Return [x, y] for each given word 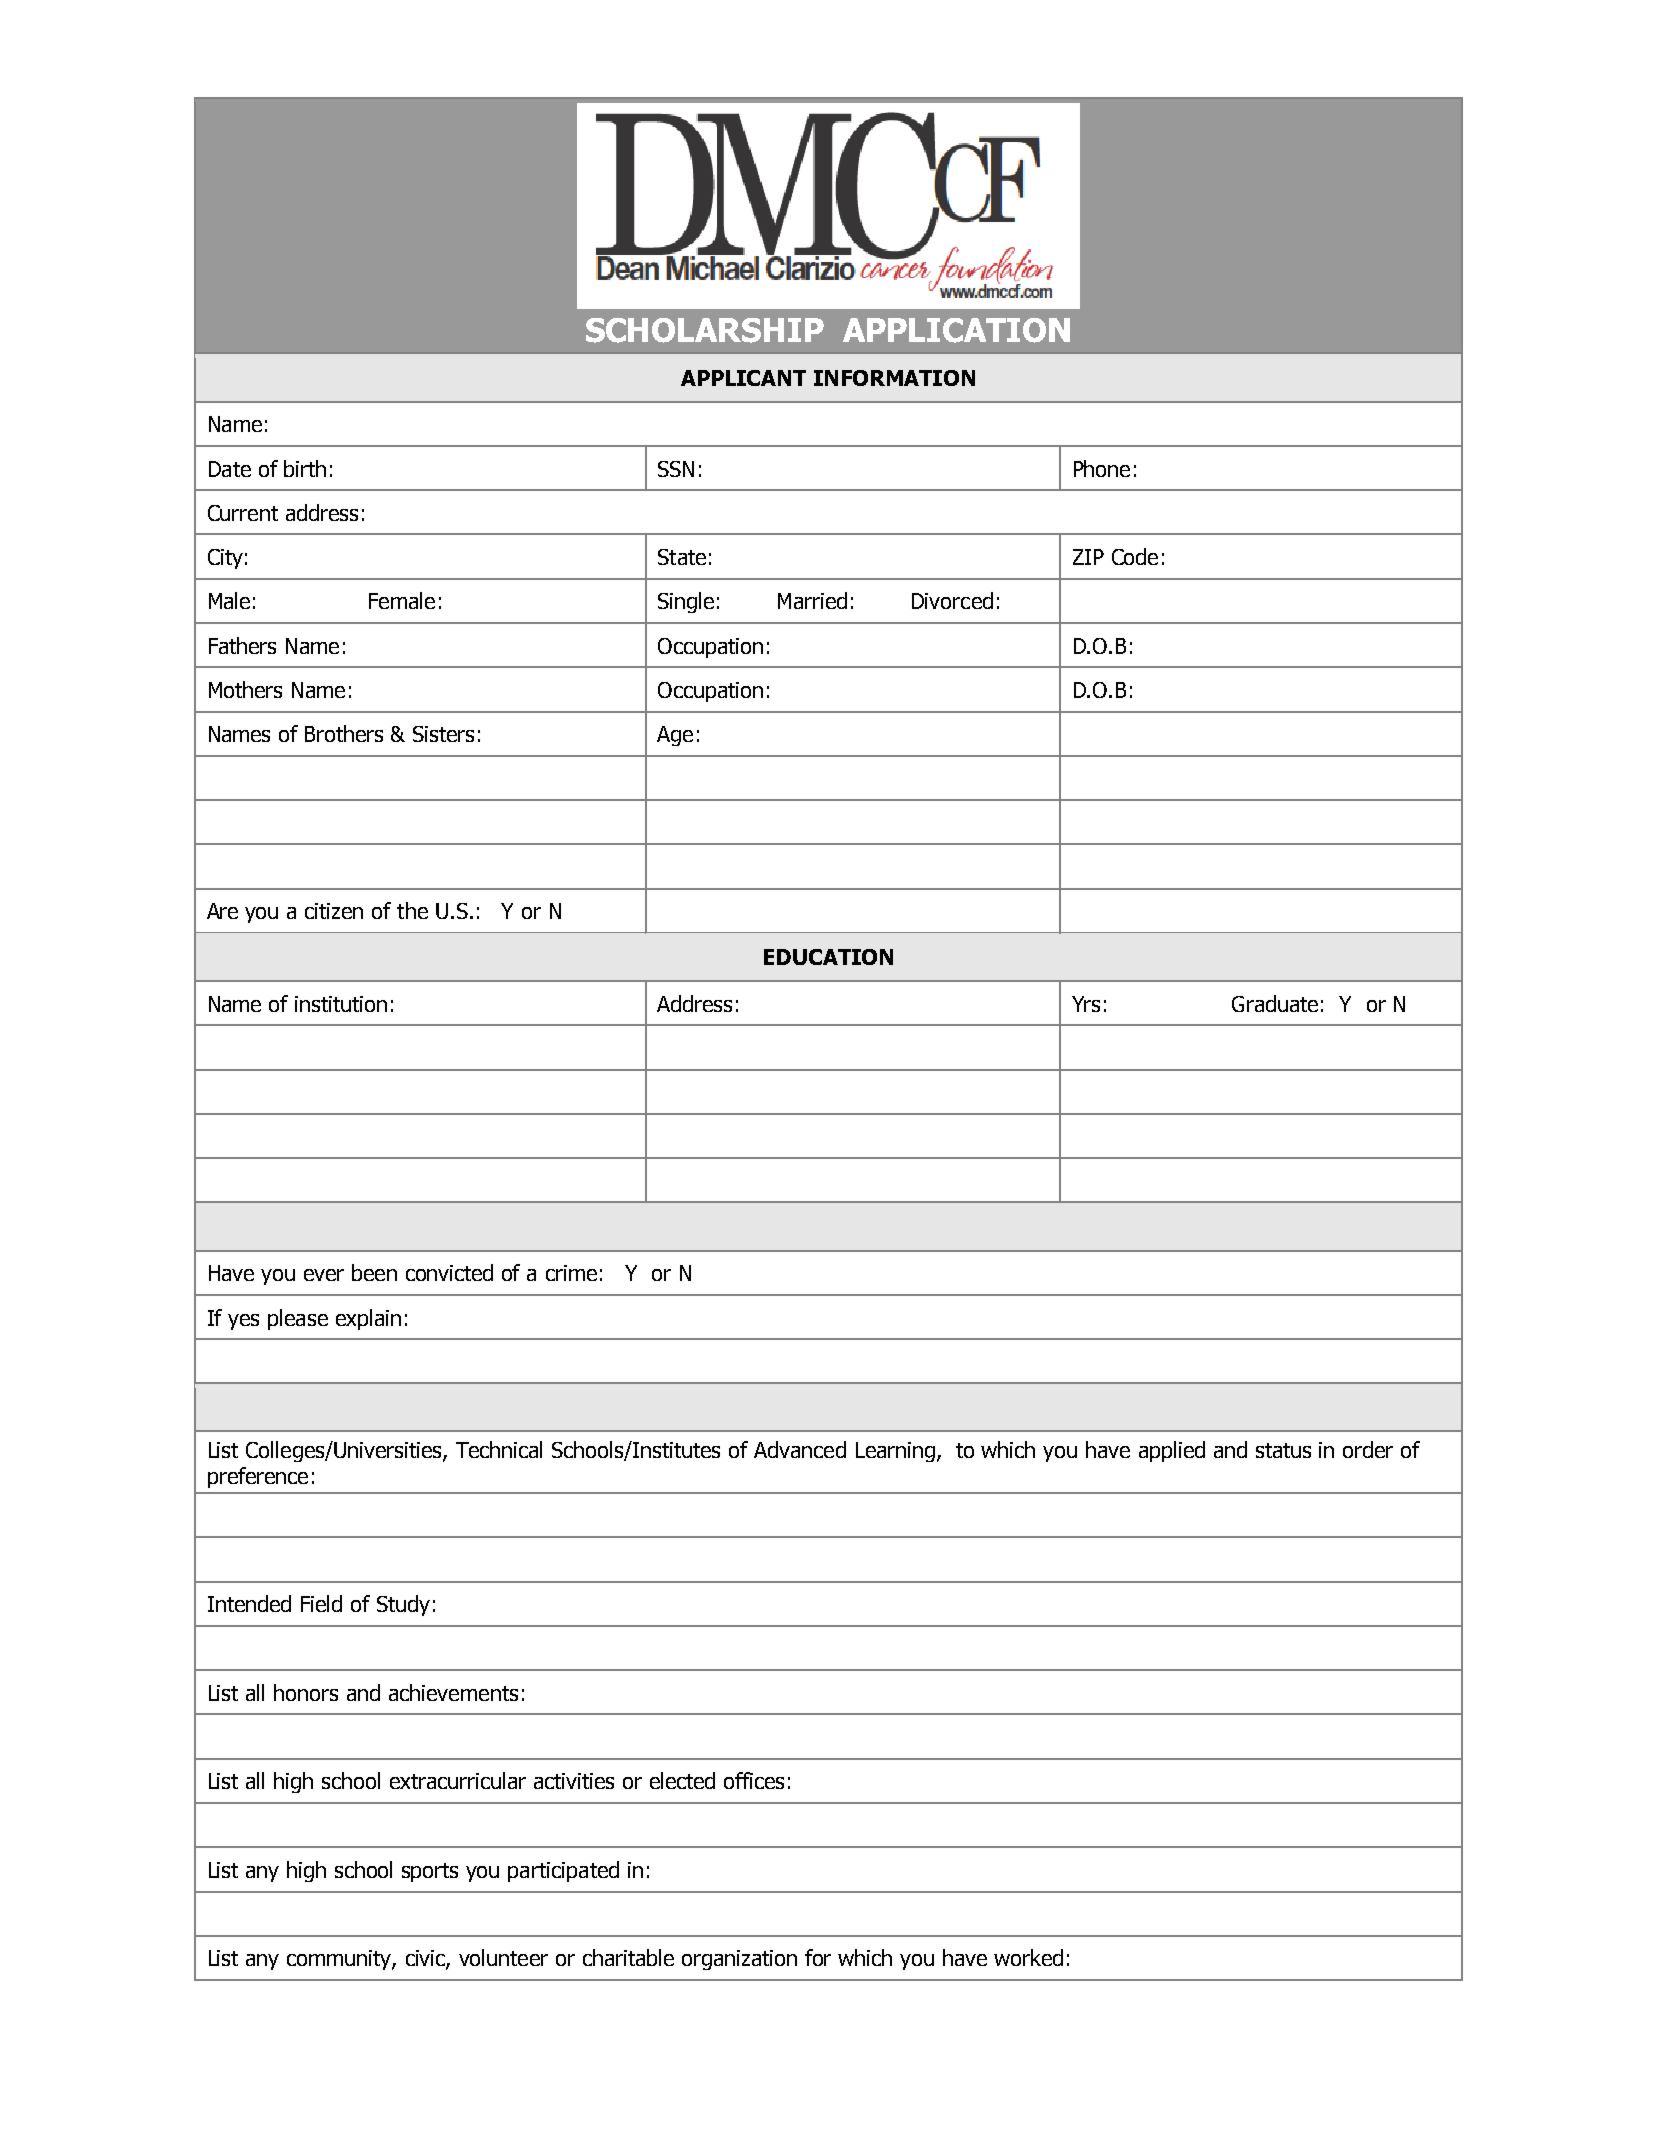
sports [430, 1872]
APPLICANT [743, 378]
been [374, 1272]
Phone [1102, 468]
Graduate [1275, 1003]
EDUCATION [828, 957]
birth [305, 468]
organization [739, 1960]
